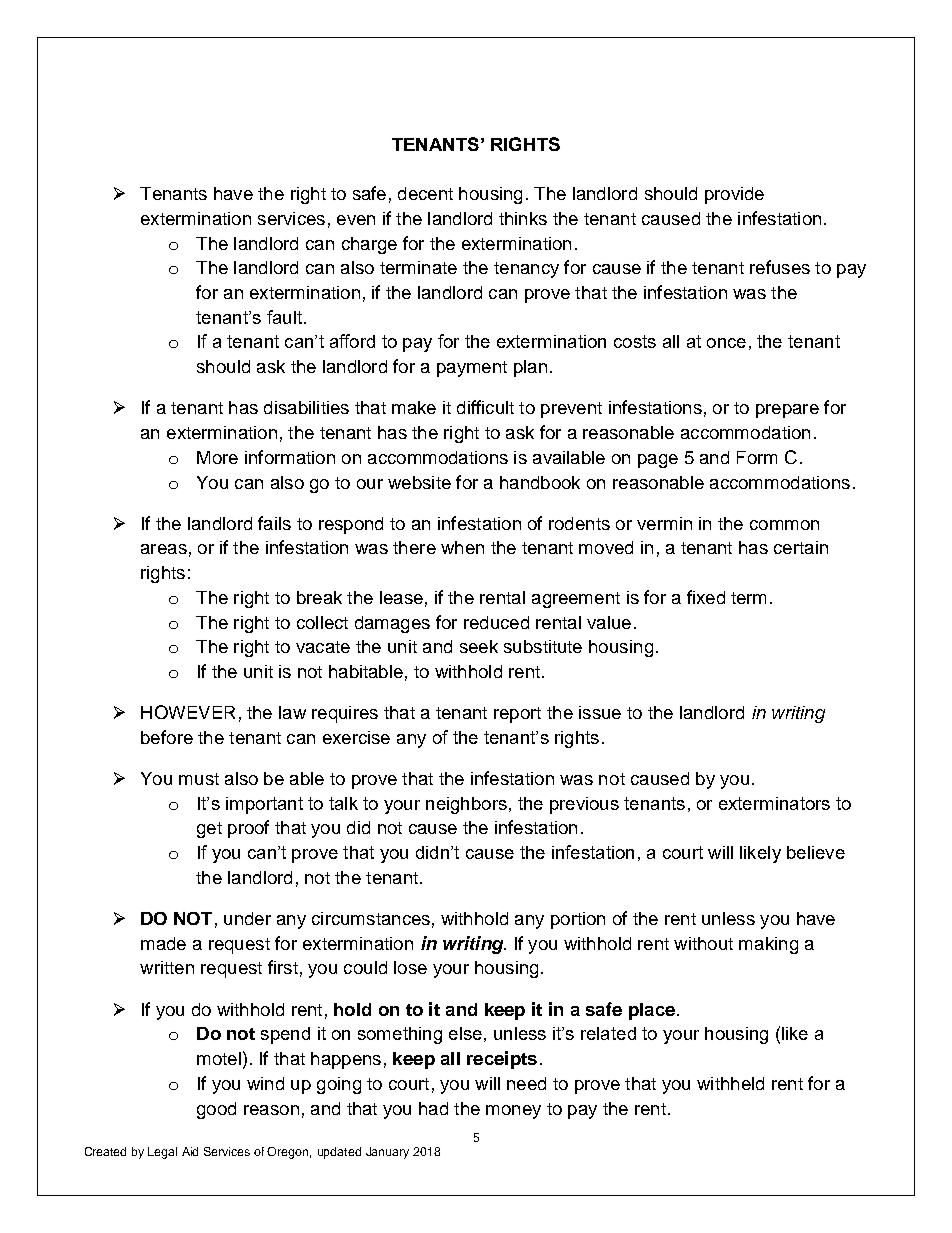  Describe the element at coordinates (209, 830) in the image. I see `get` at that location.
